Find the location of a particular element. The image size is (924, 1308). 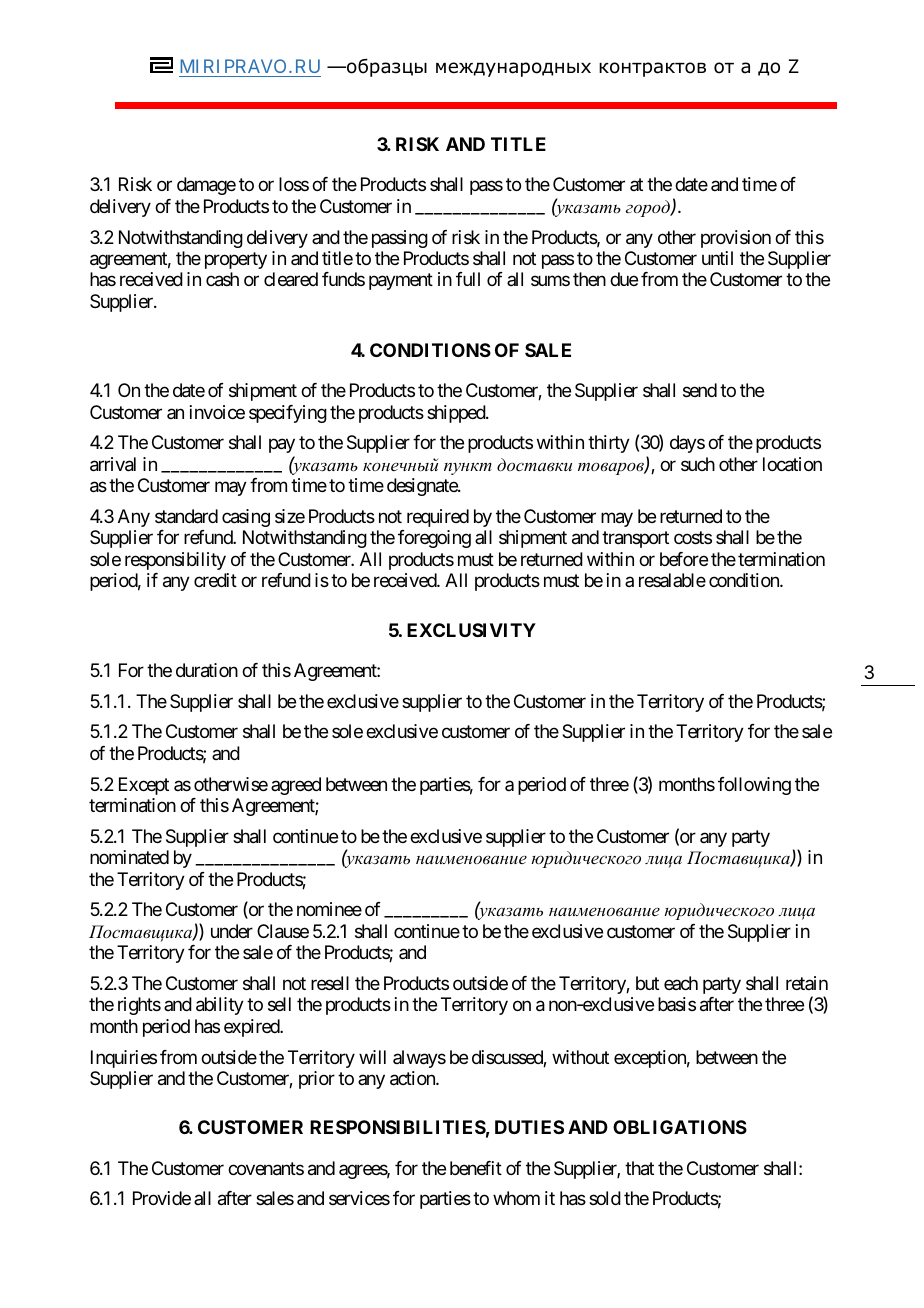

designate is located at coordinates (423, 487).
